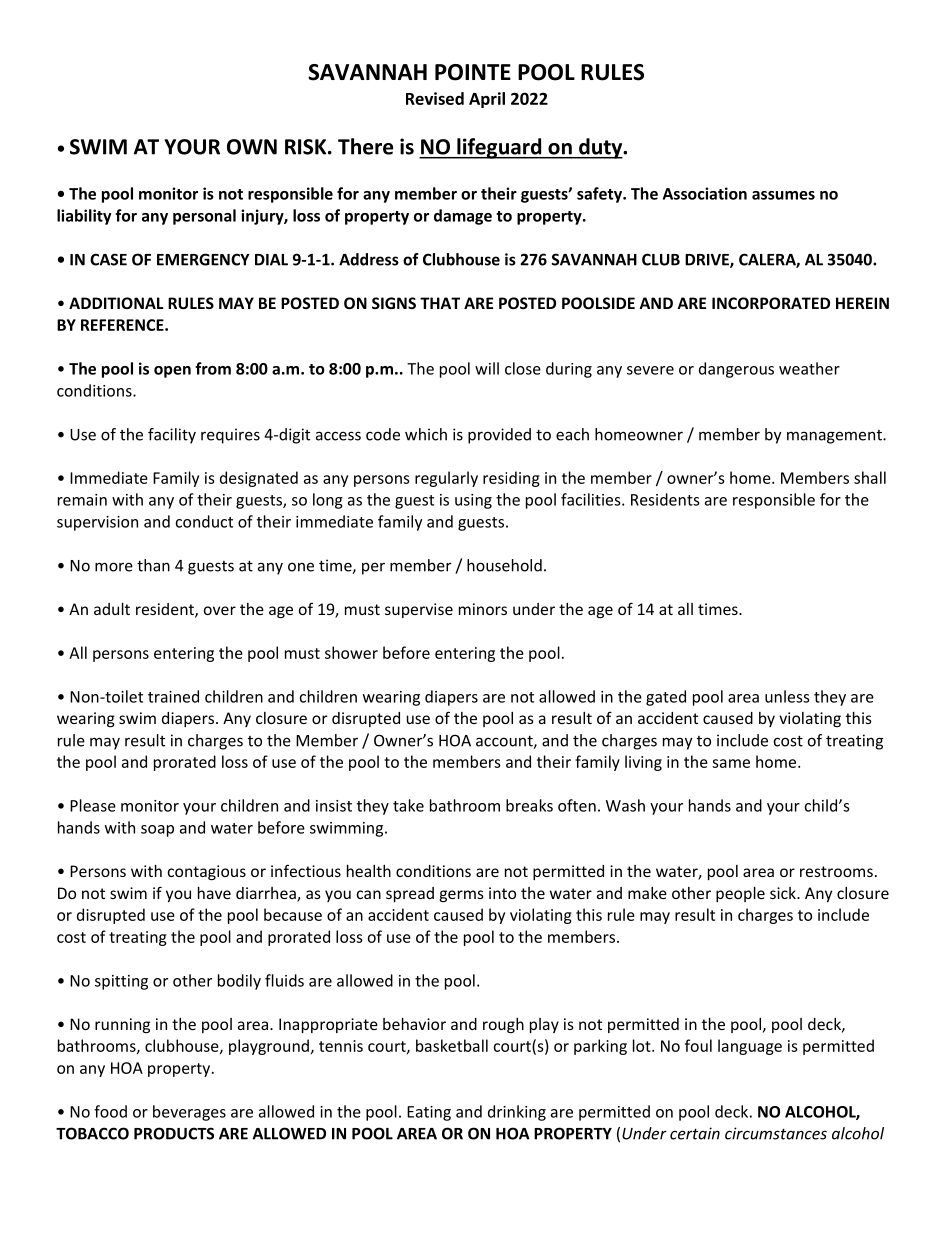 This screenshot has width=952, height=1233. I want to click on beverages, so click(189, 1113).
